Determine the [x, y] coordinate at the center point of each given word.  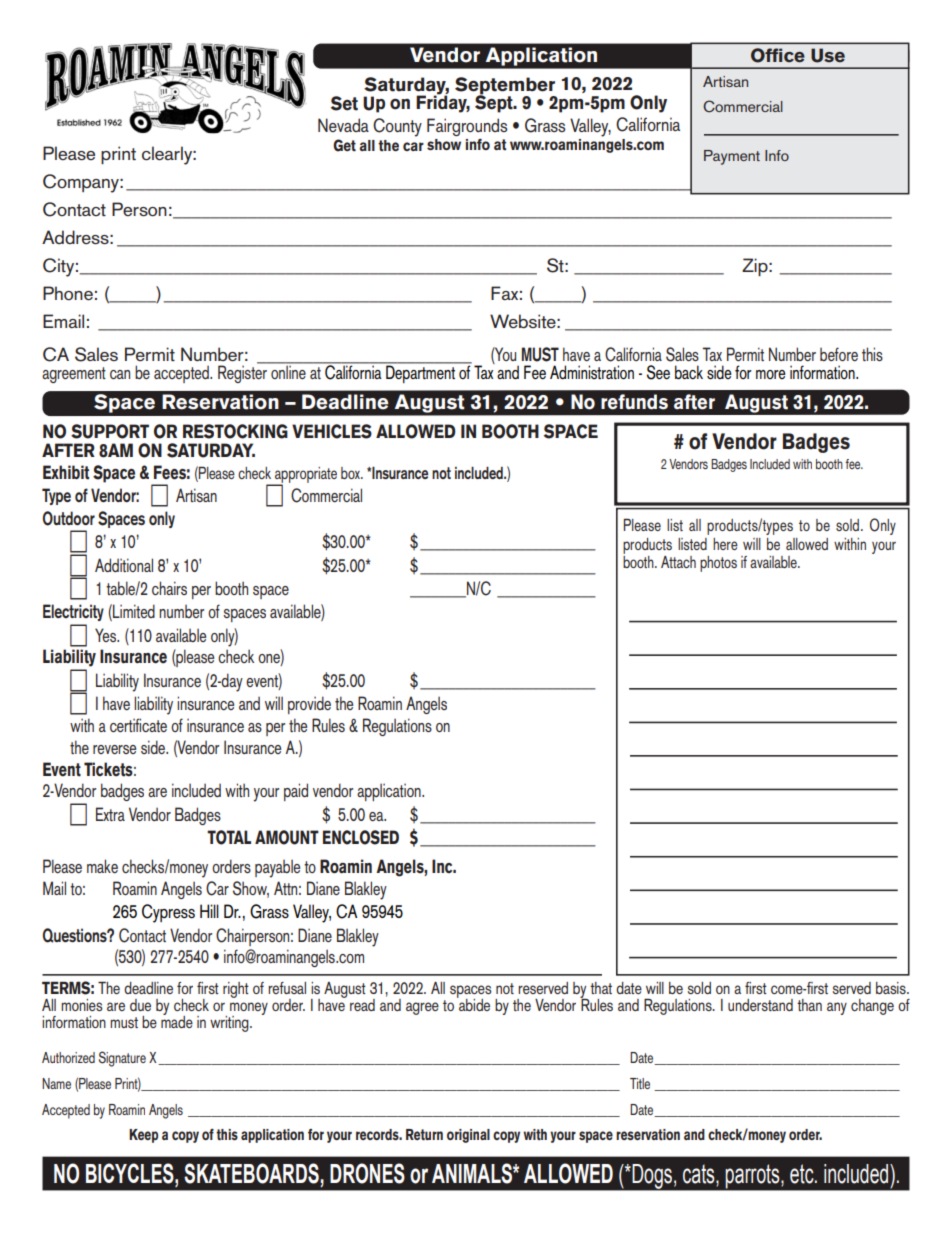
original [468, 1136]
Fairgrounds [467, 127]
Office [778, 55]
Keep [143, 1136]
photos [718, 564]
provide [309, 705]
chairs [169, 588]
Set [344, 103]
